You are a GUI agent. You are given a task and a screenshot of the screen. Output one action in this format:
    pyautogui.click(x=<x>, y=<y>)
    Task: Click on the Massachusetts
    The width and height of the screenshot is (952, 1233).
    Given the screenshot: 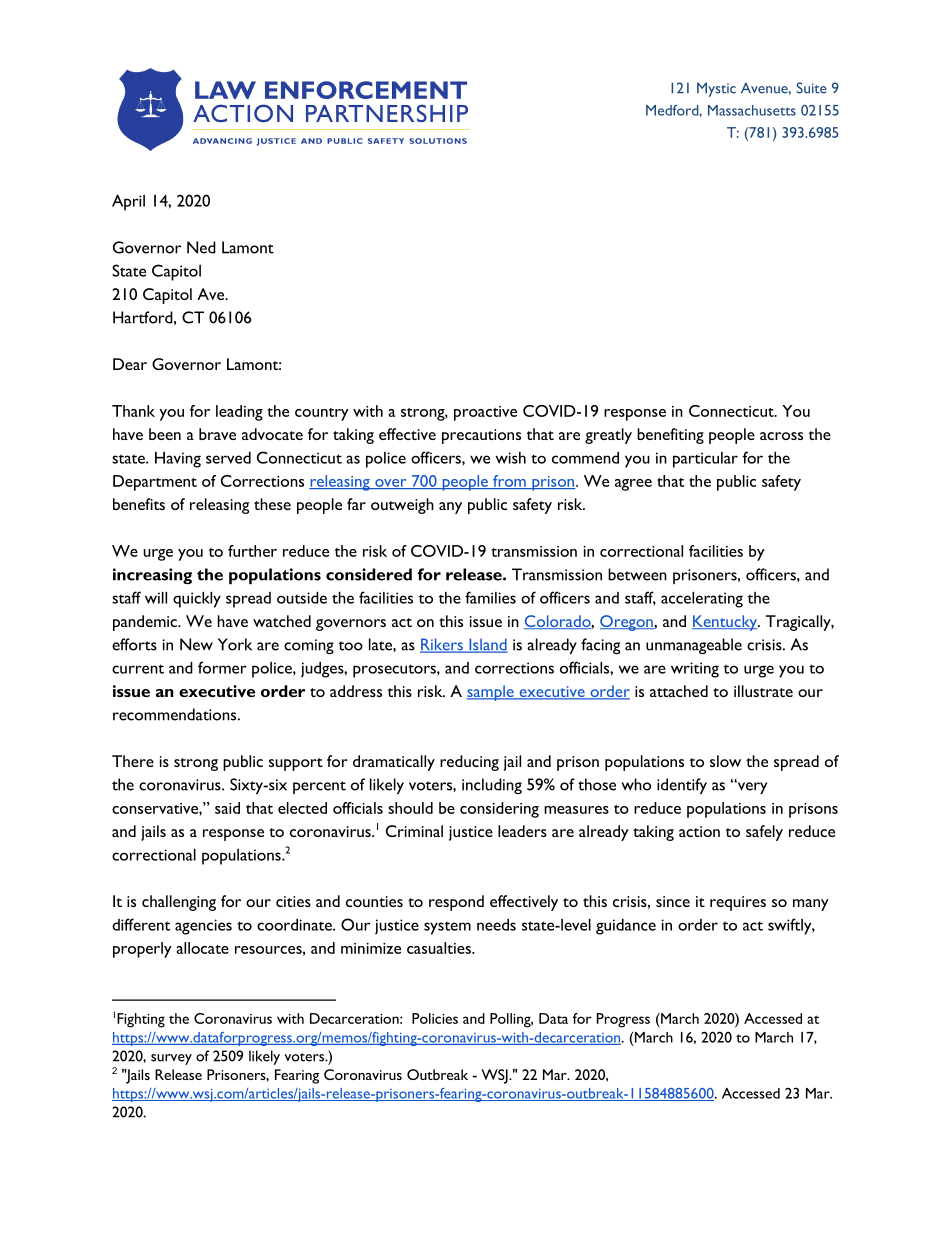 What is the action you would take?
    pyautogui.click(x=752, y=110)
